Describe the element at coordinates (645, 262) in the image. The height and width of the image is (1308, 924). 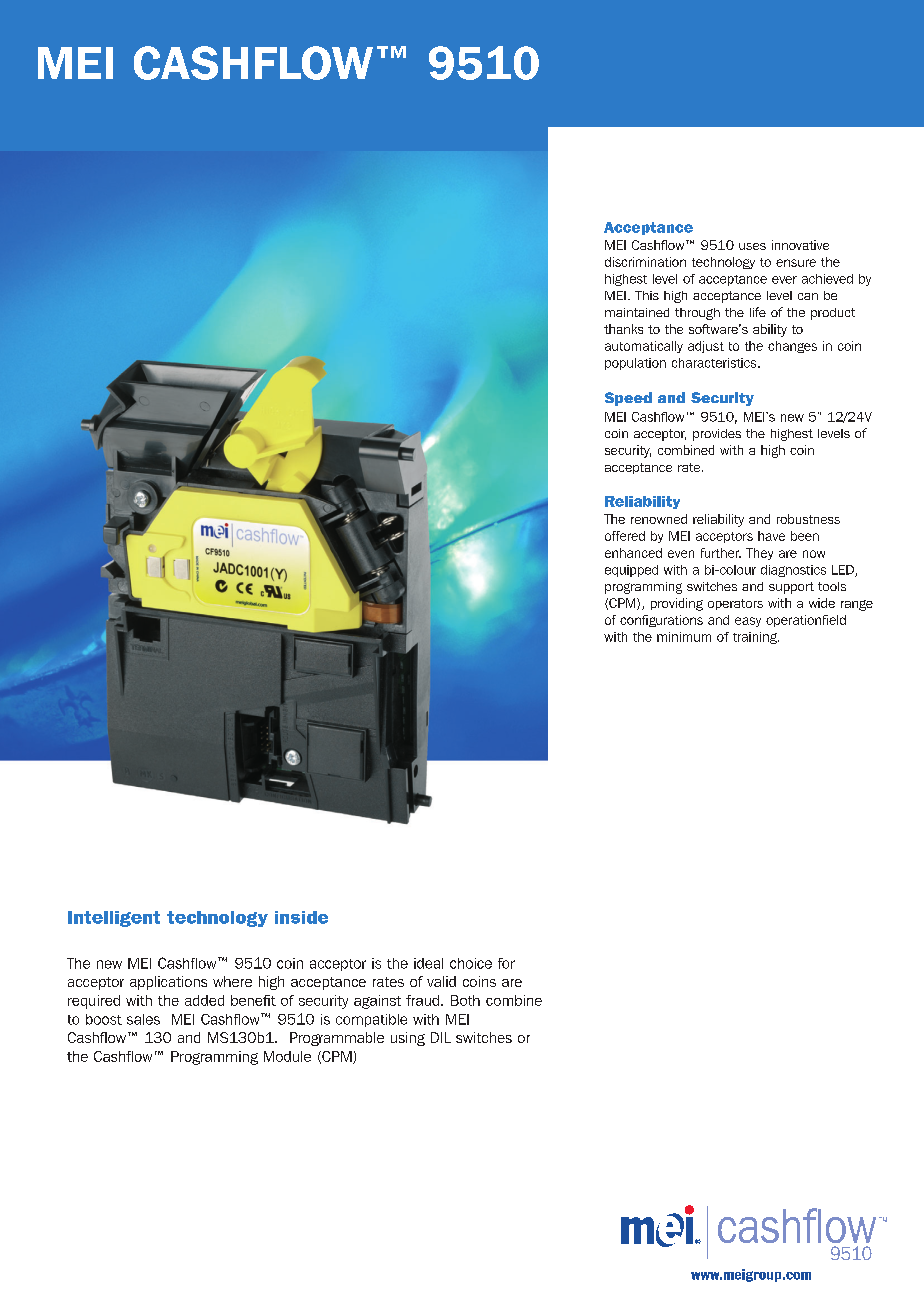
I see `discrimination` at that location.
